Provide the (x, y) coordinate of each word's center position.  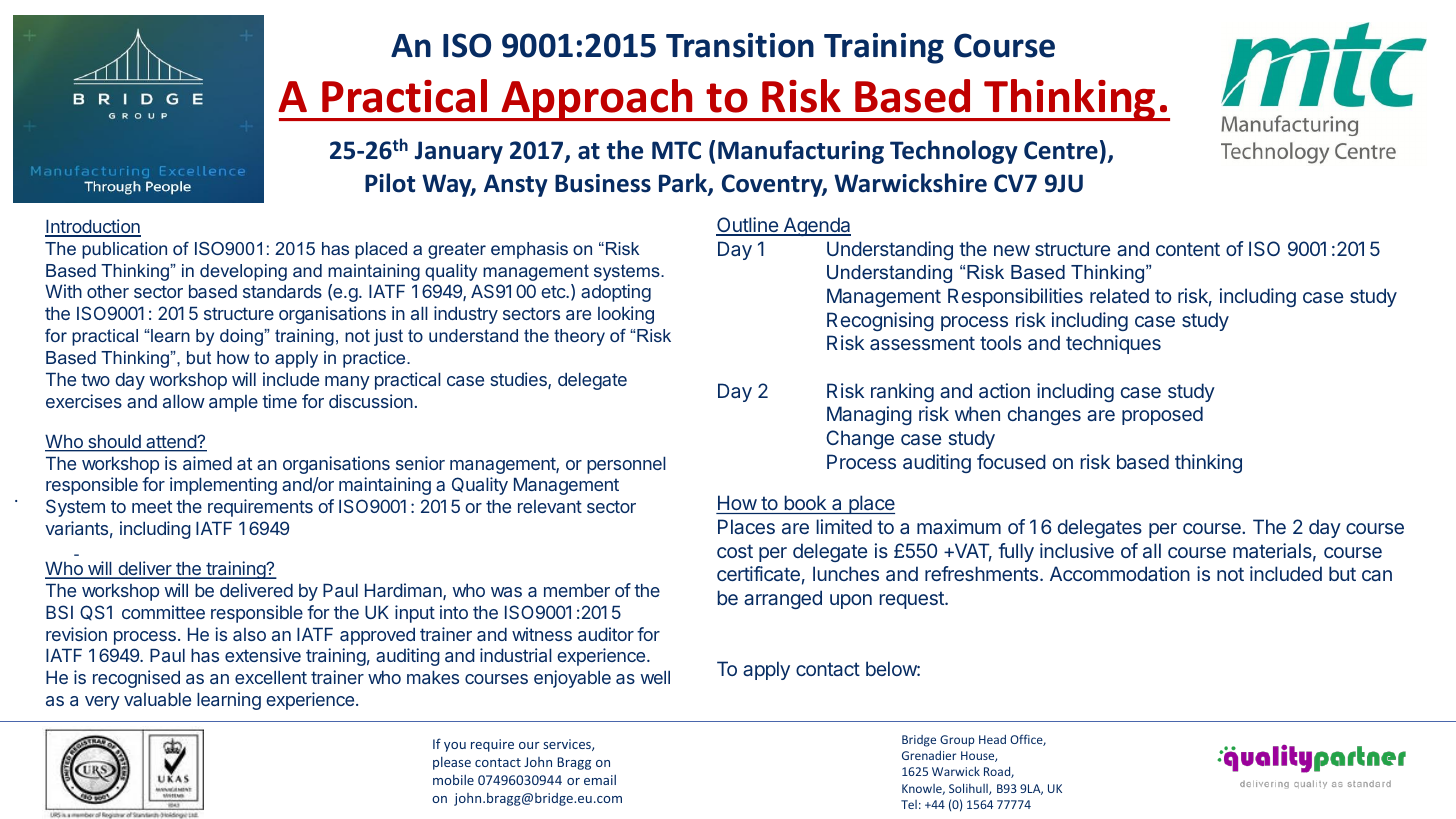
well (655, 677)
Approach (597, 100)
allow (184, 401)
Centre (1061, 150)
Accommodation (1120, 573)
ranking (902, 392)
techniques (1113, 344)
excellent (271, 677)
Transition (740, 45)
